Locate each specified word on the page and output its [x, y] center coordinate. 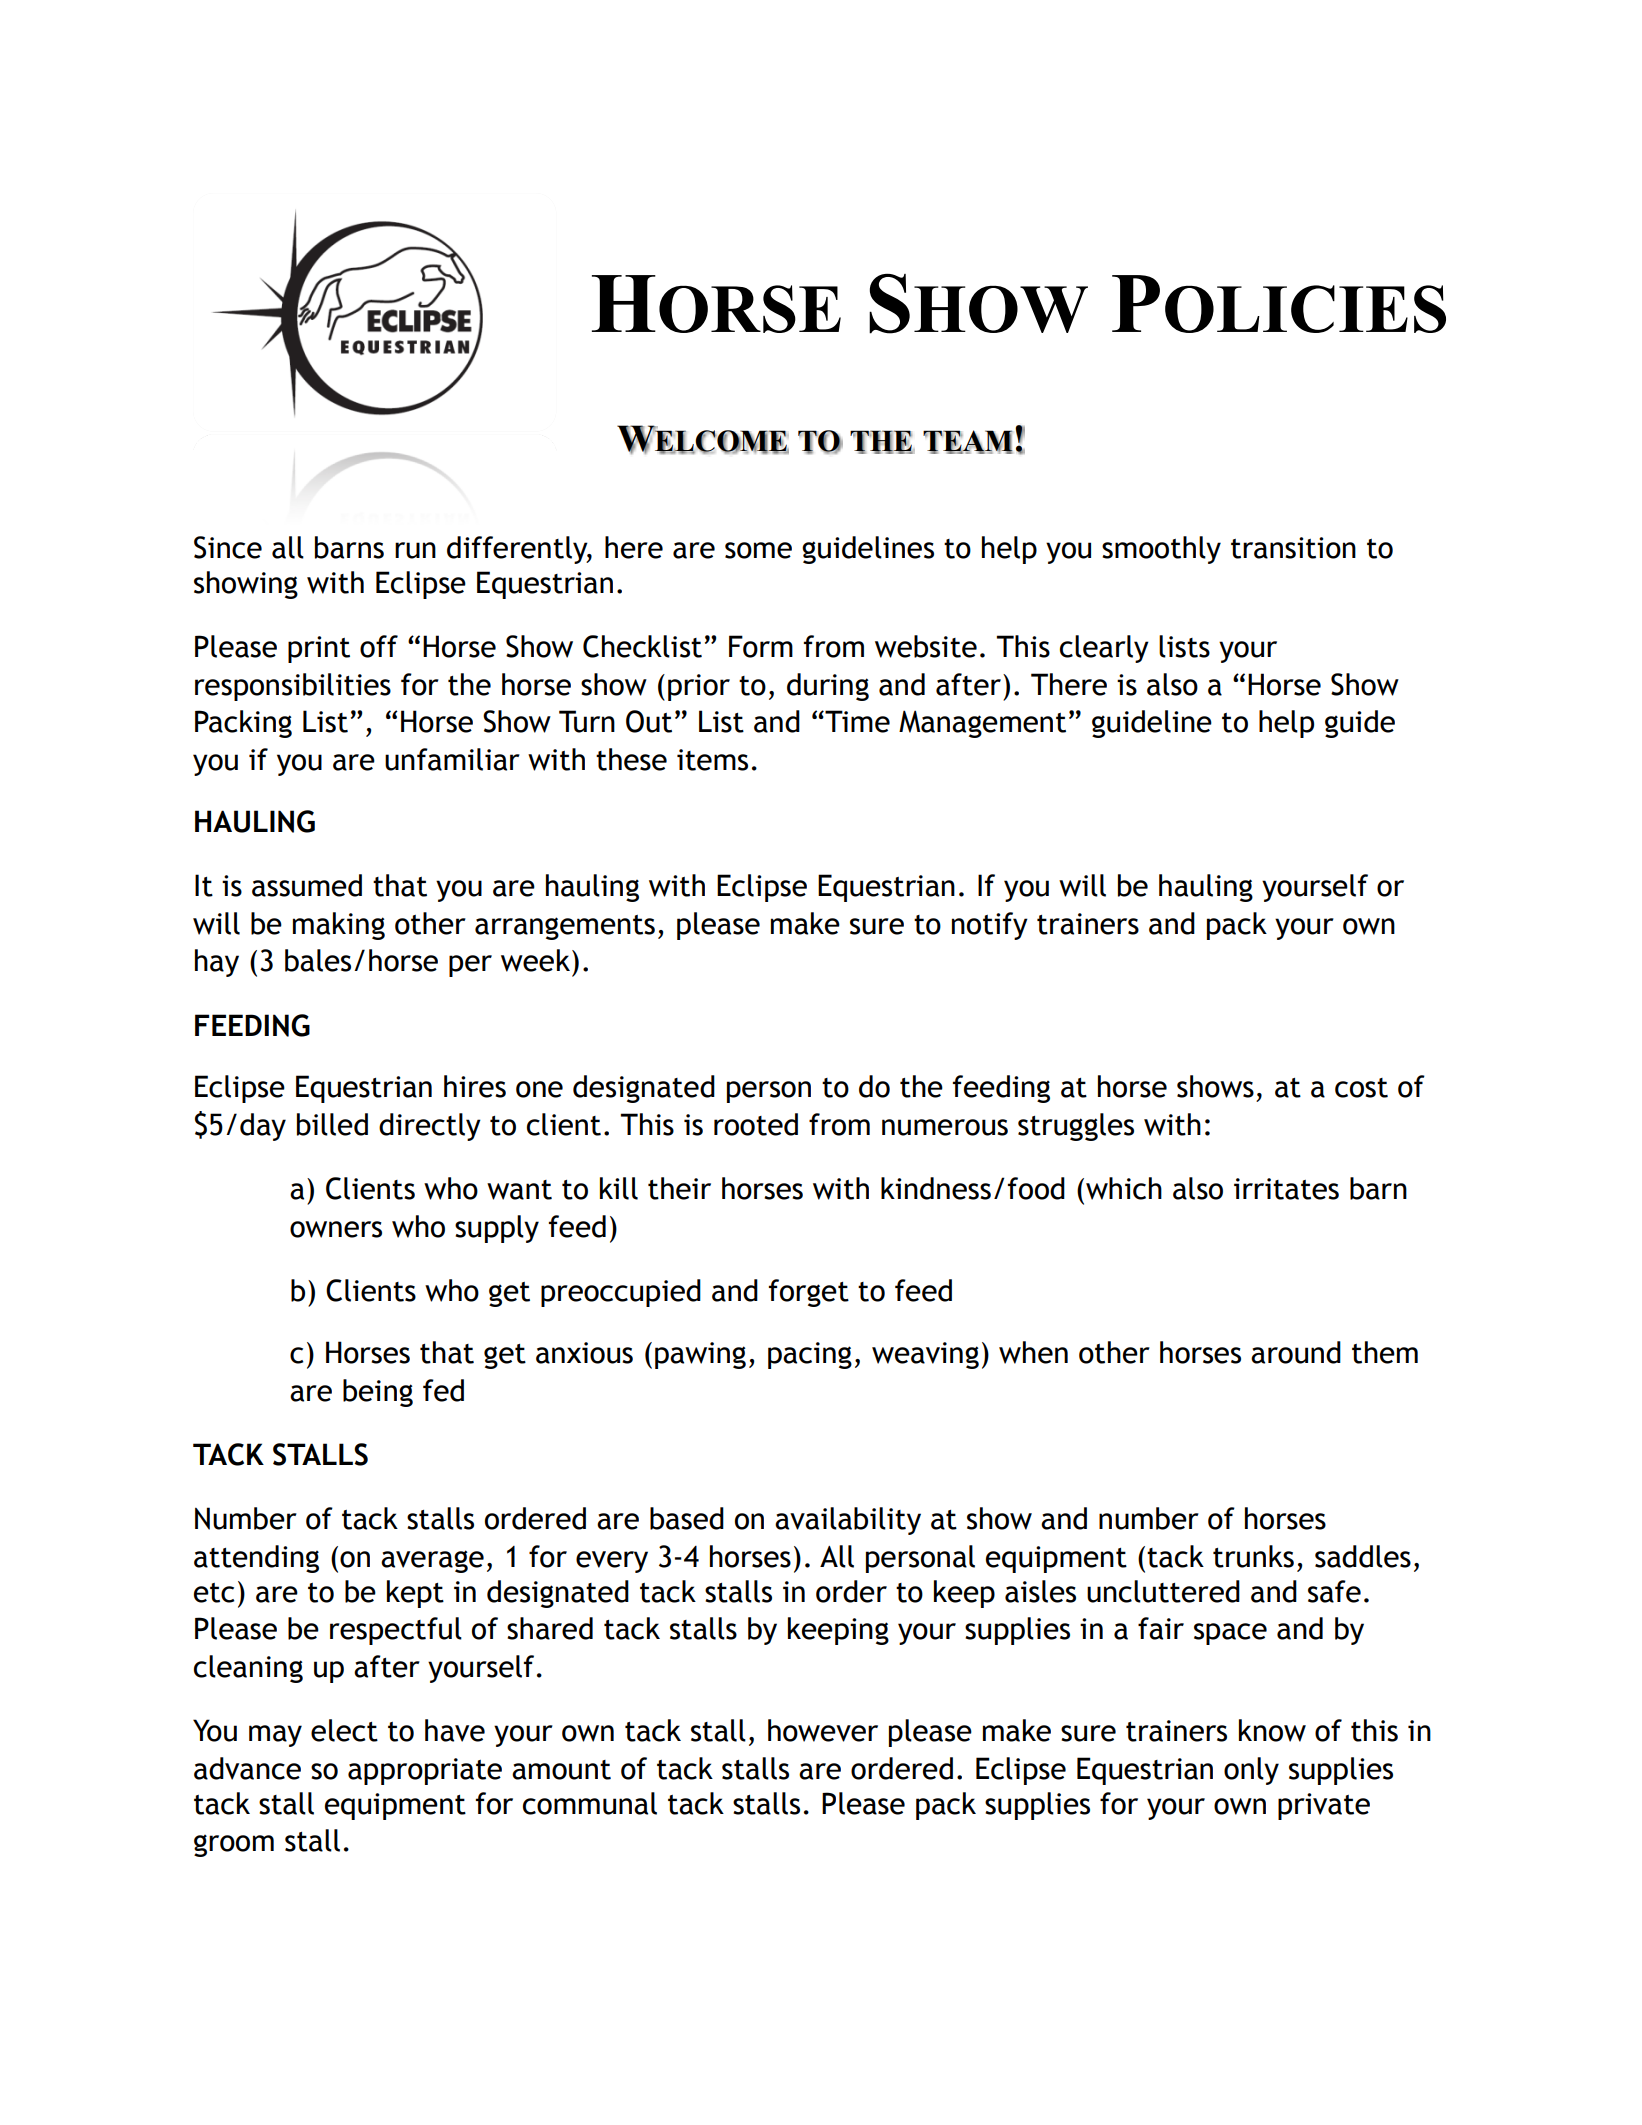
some [758, 550]
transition [1293, 548]
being [378, 1393]
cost [1361, 1088]
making [339, 926]
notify [990, 926]
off [379, 646]
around [1296, 1352]
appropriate [425, 1771]
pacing [810, 1355]
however [823, 1730]
